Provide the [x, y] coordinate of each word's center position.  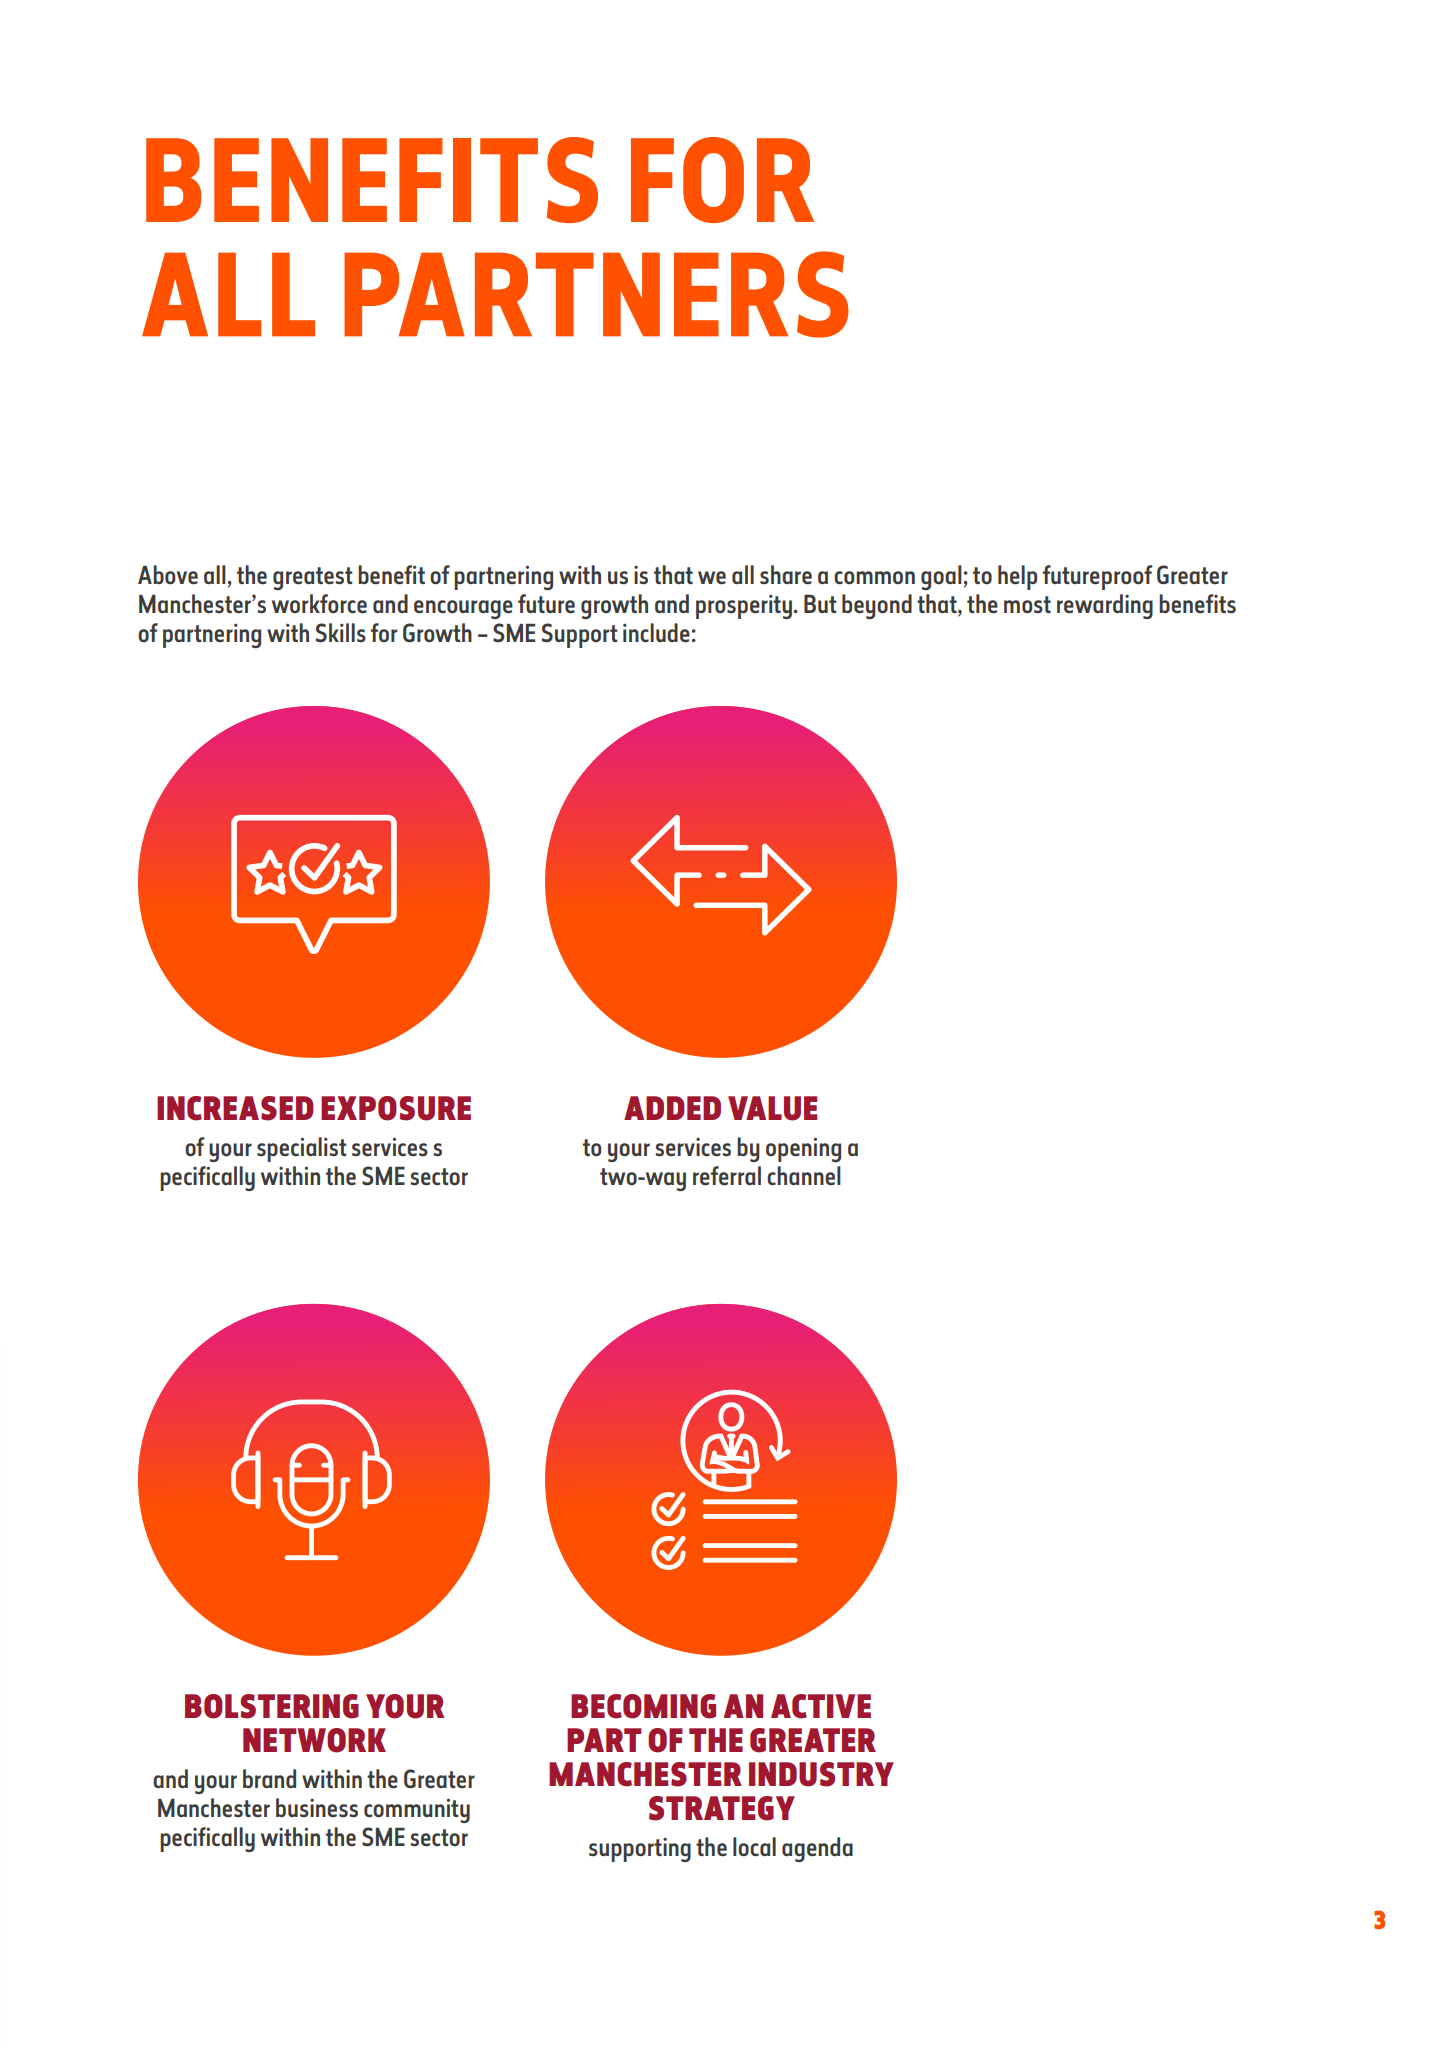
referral [727, 1176]
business [317, 1808]
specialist [302, 1149]
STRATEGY [722, 1808]
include [656, 633]
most [1027, 605]
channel [804, 1176]
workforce [319, 604]
